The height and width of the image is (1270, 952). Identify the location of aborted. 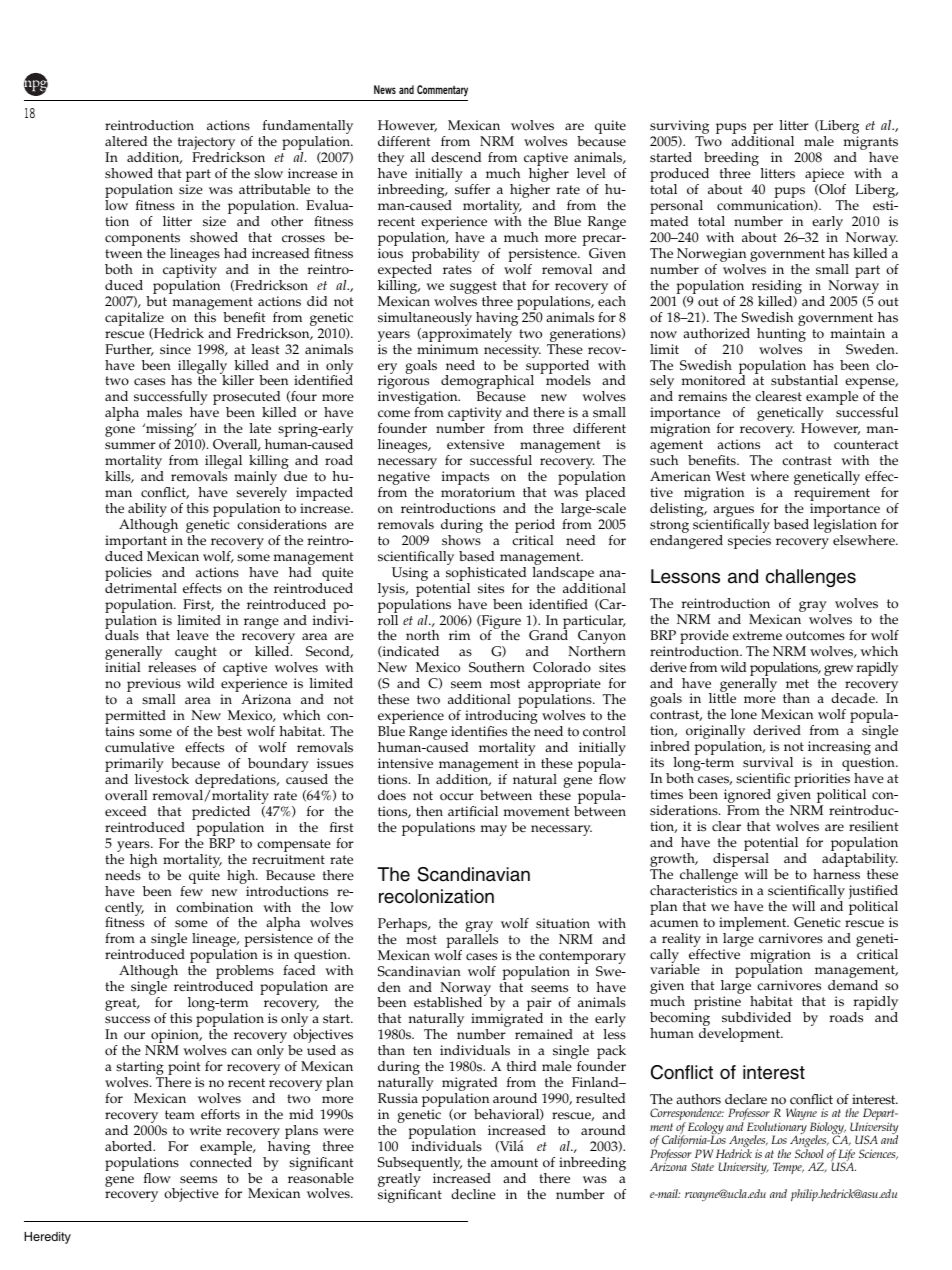
(130, 1146).
